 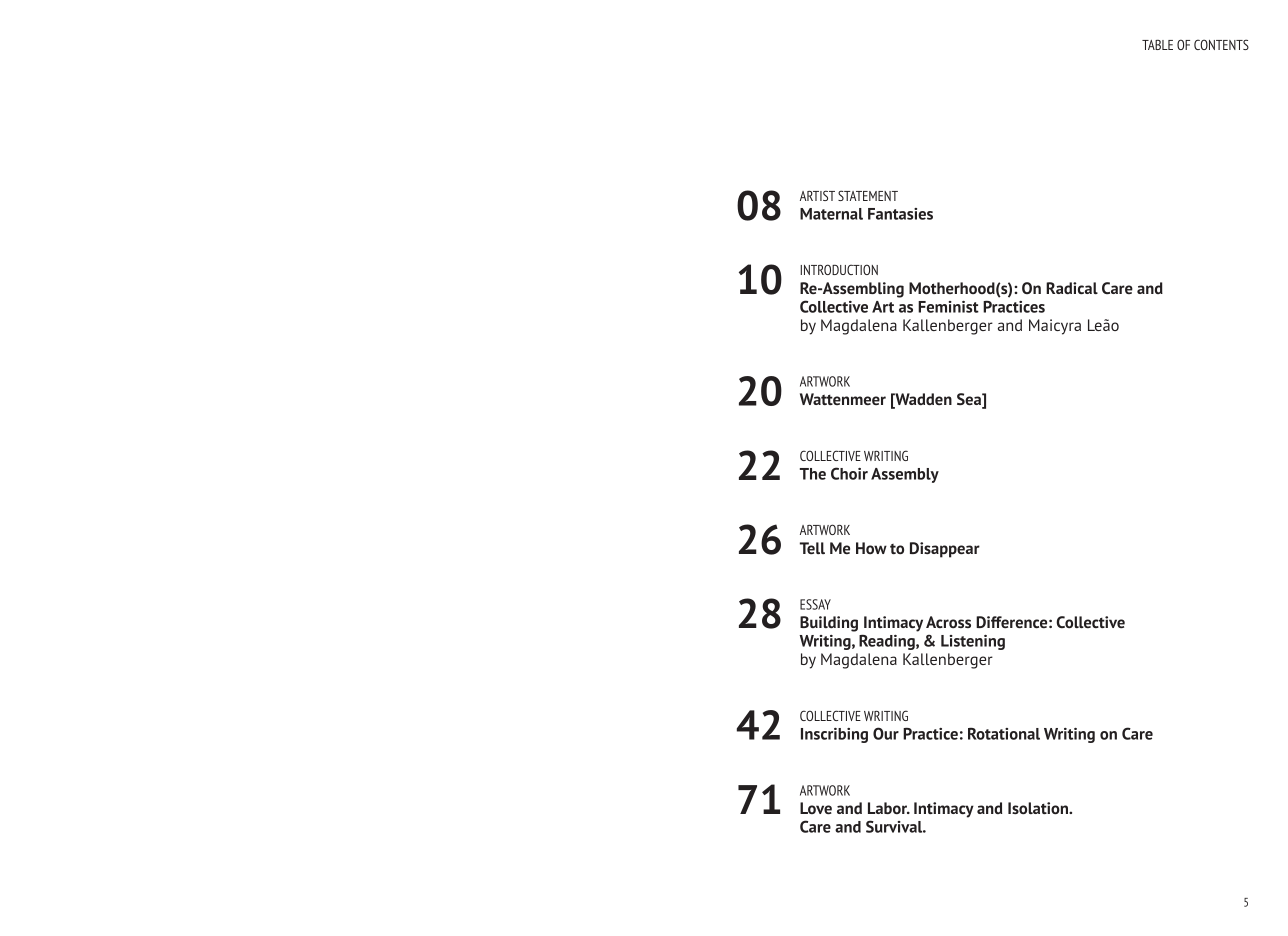 What do you see at coordinates (1072, 288) in the document?
I see `Radical` at bounding box center [1072, 288].
